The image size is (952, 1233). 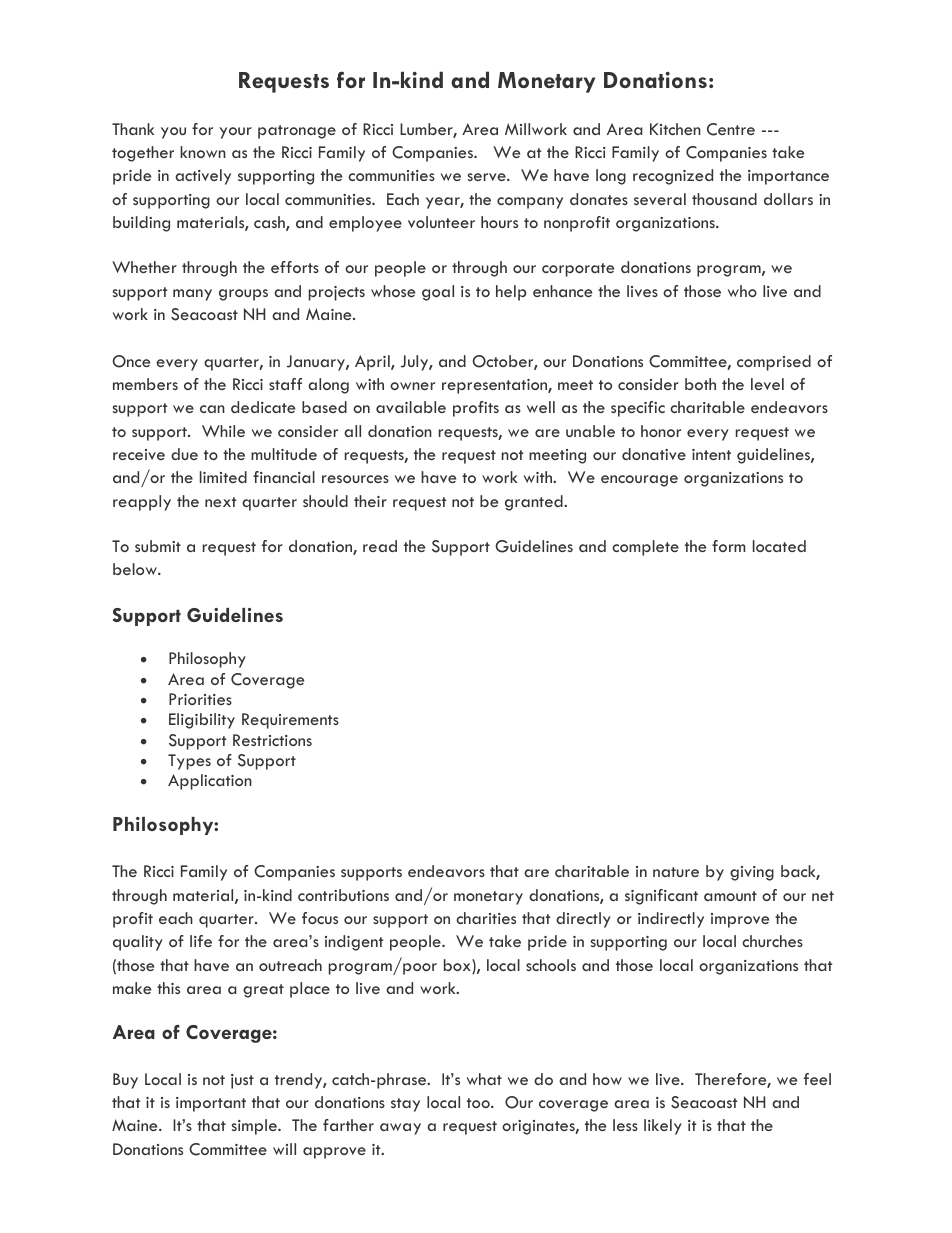 I want to click on charities, so click(x=486, y=918).
